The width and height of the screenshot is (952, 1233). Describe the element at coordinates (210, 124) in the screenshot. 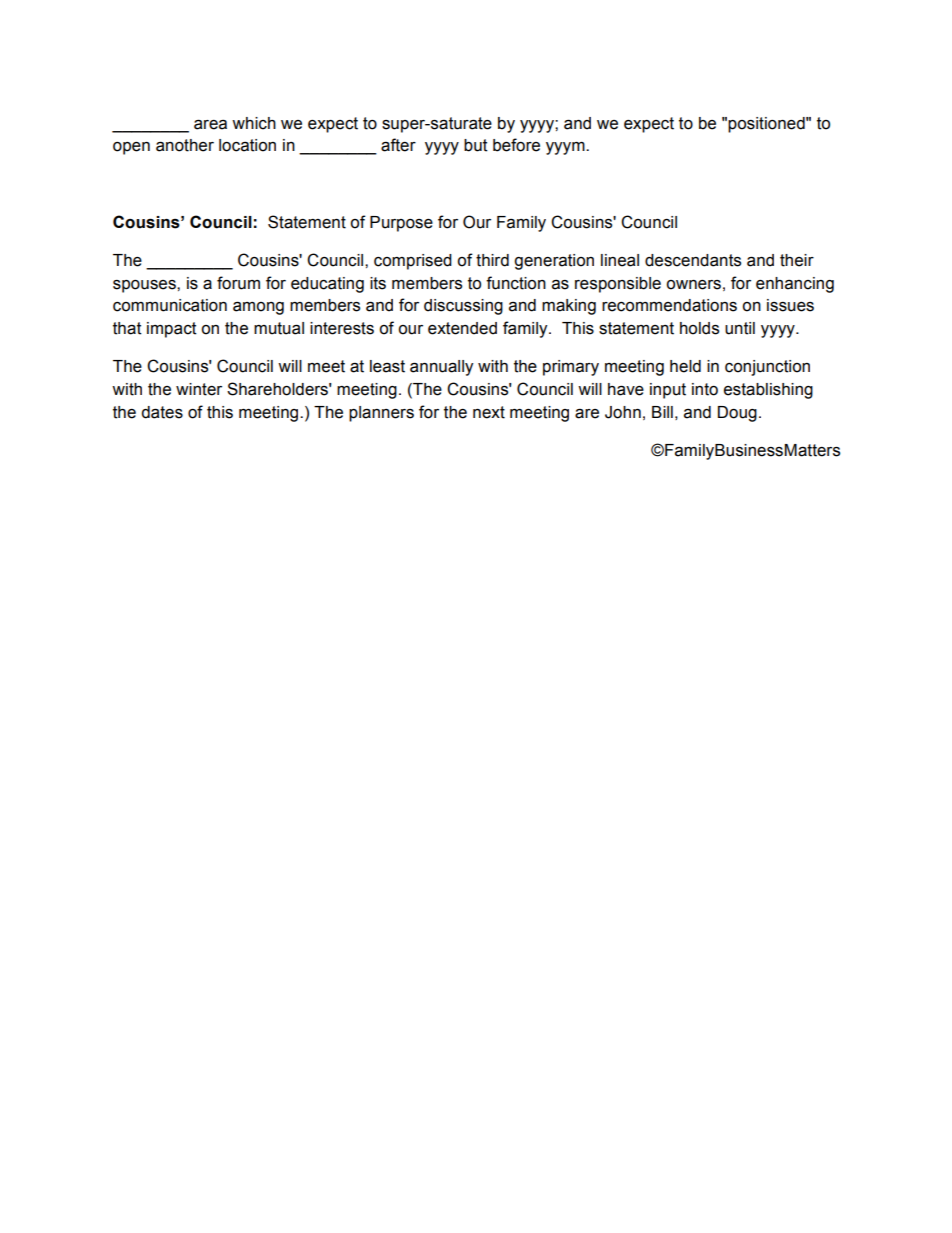

I see `area` at that location.
